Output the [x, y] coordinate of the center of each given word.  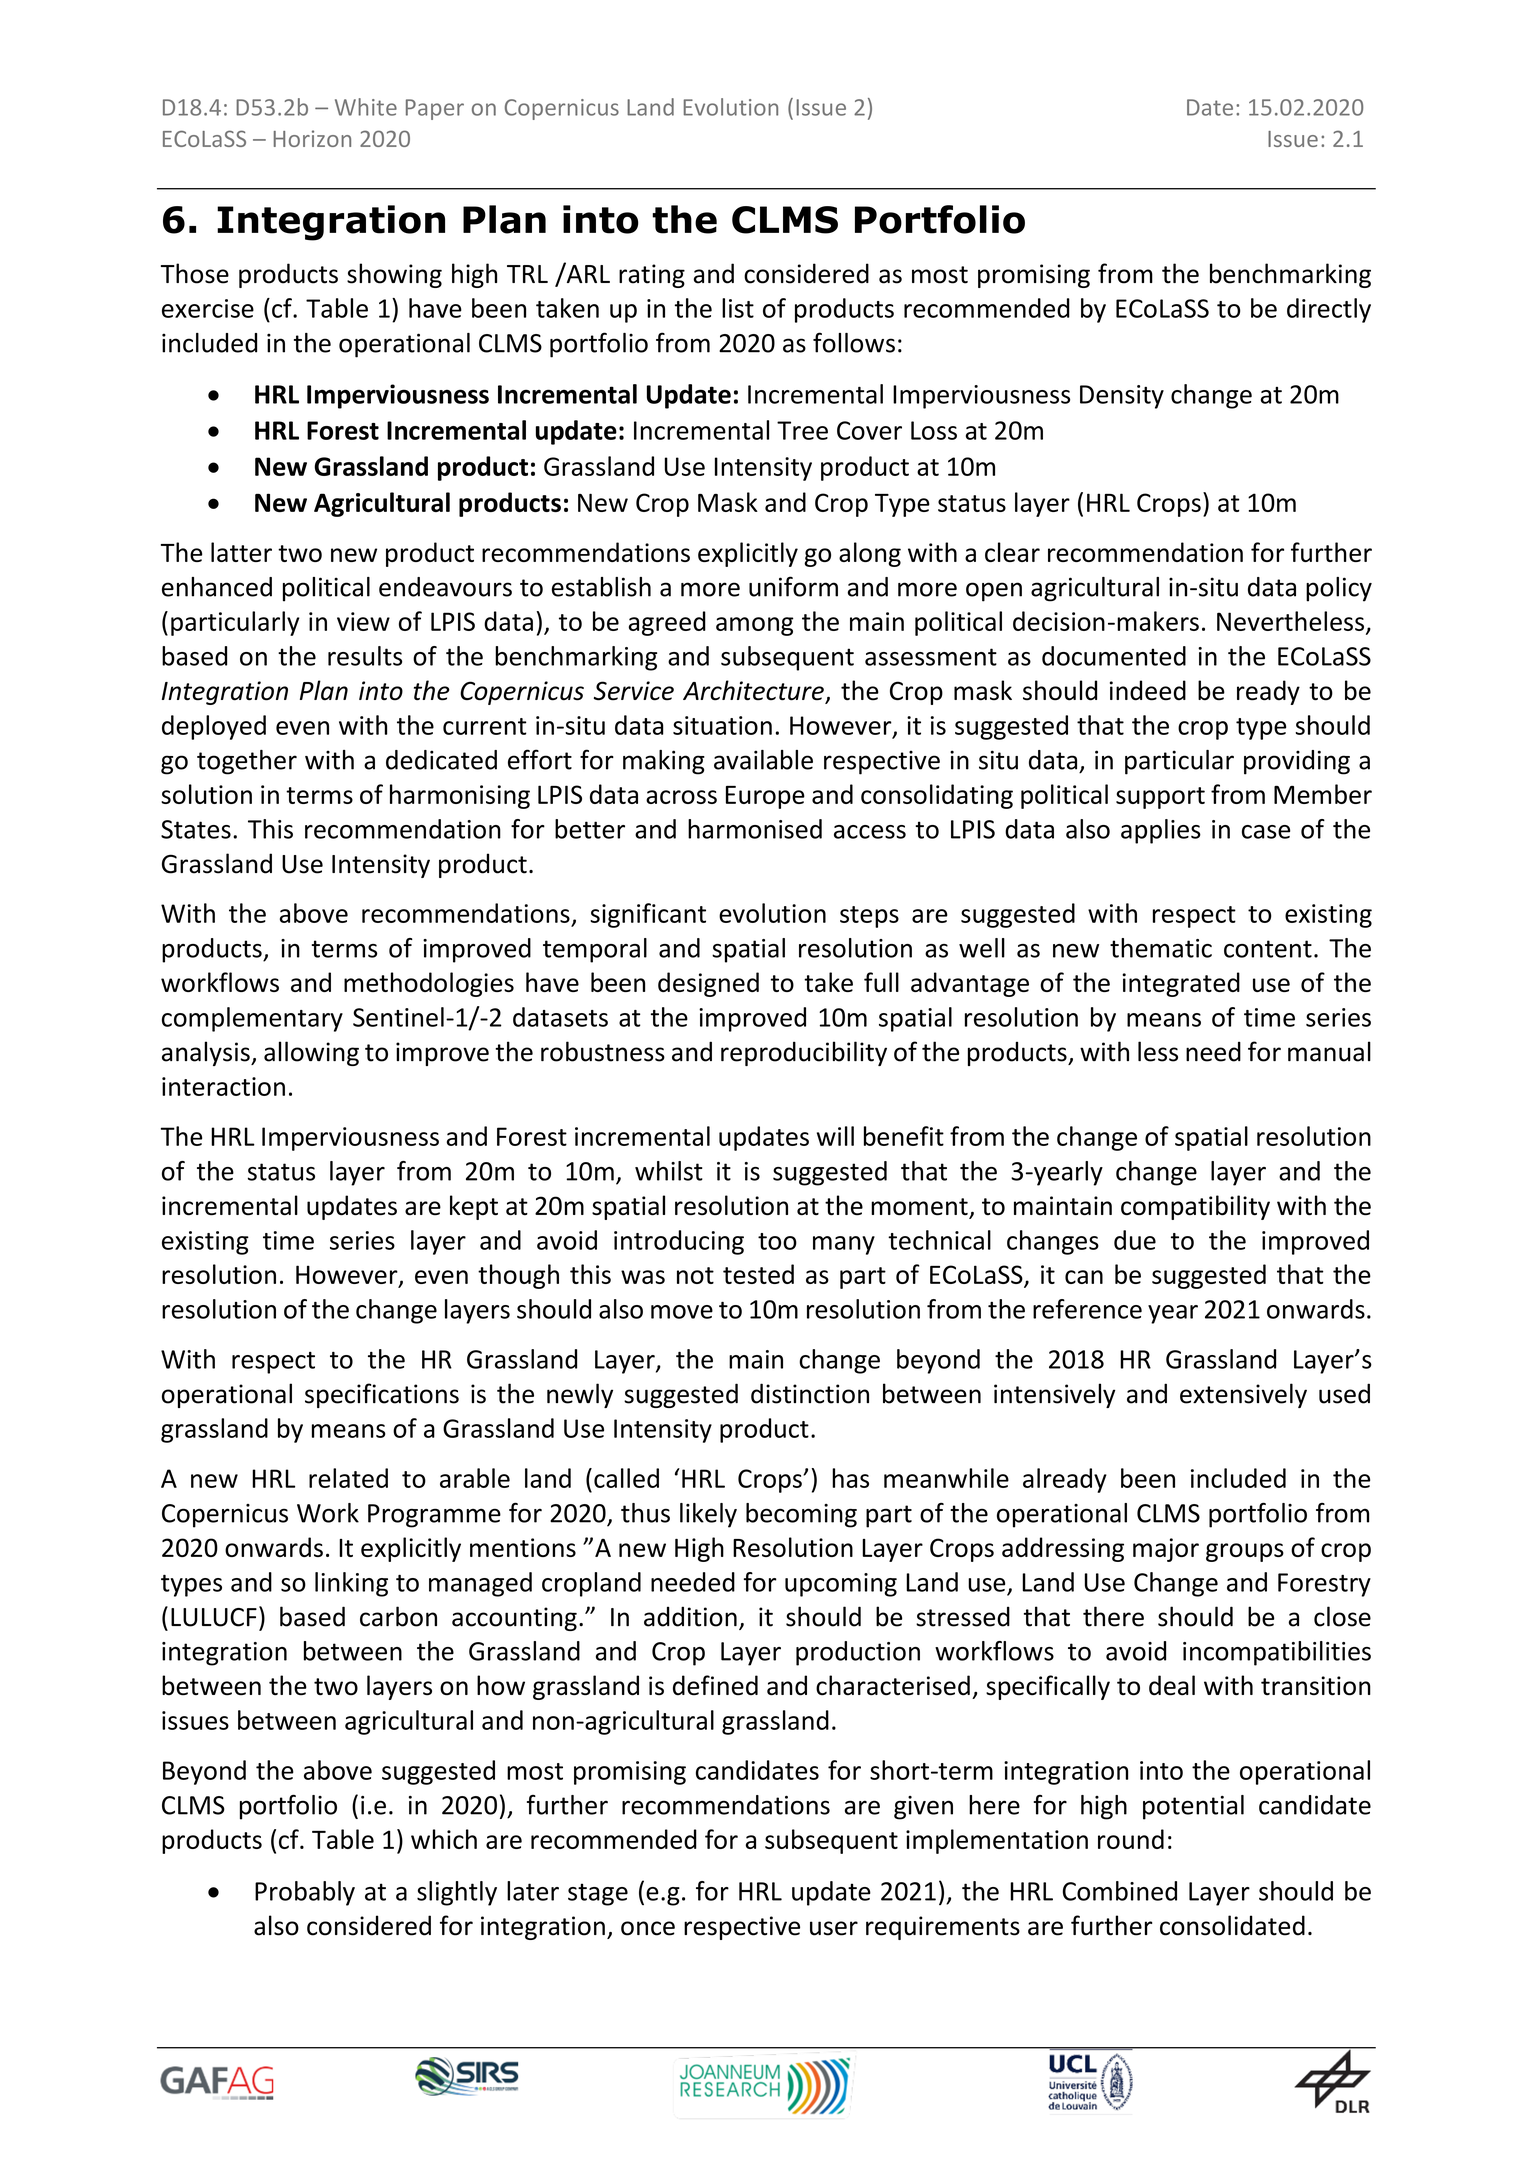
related [348, 1478]
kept [474, 1207]
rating [652, 276]
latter [241, 552]
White [366, 107]
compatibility [1195, 1207]
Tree [802, 430]
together [247, 762]
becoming [801, 1515]
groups [1245, 1552]
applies [1161, 831]
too [777, 1241]
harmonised [755, 829]
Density [1122, 397]
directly [1329, 310]
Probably [305, 1893]
